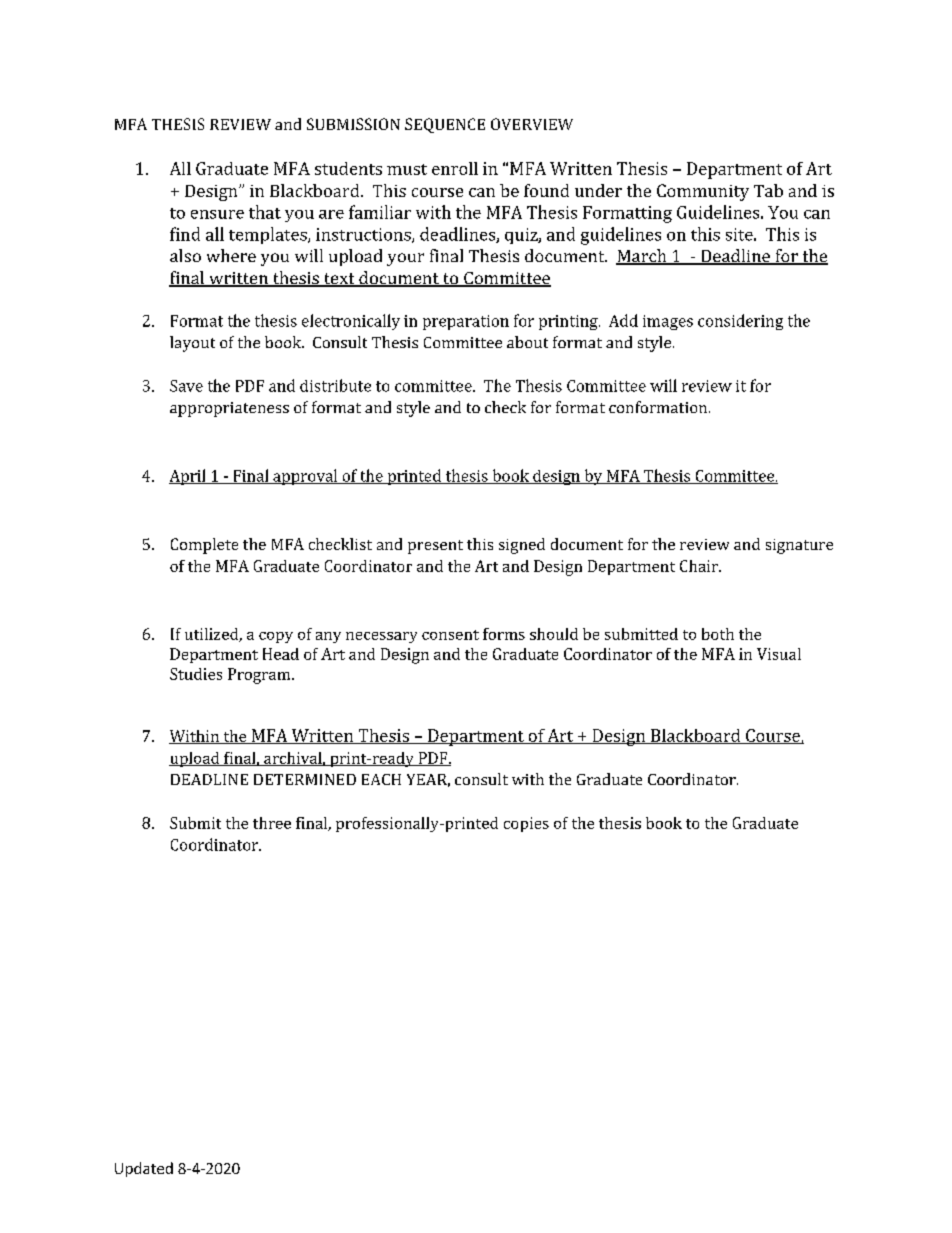 This document has height=1233, width=952. Describe the element at coordinates (455, 168) in the document. I see `enroll` at that location.
